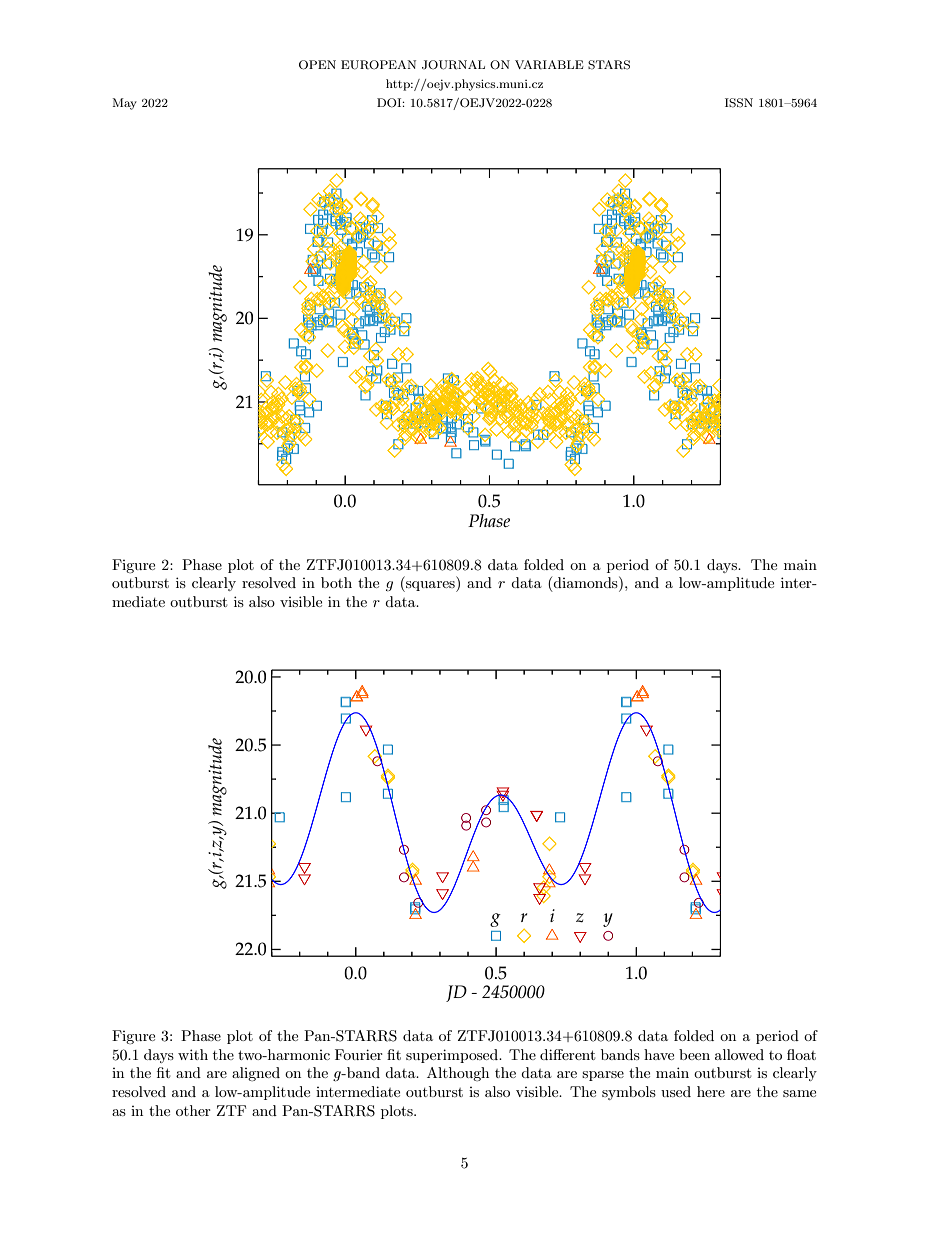  What do you see at coordinates (694, 1054) in the image?
I see `been` at bounding box center [694, 1054].
